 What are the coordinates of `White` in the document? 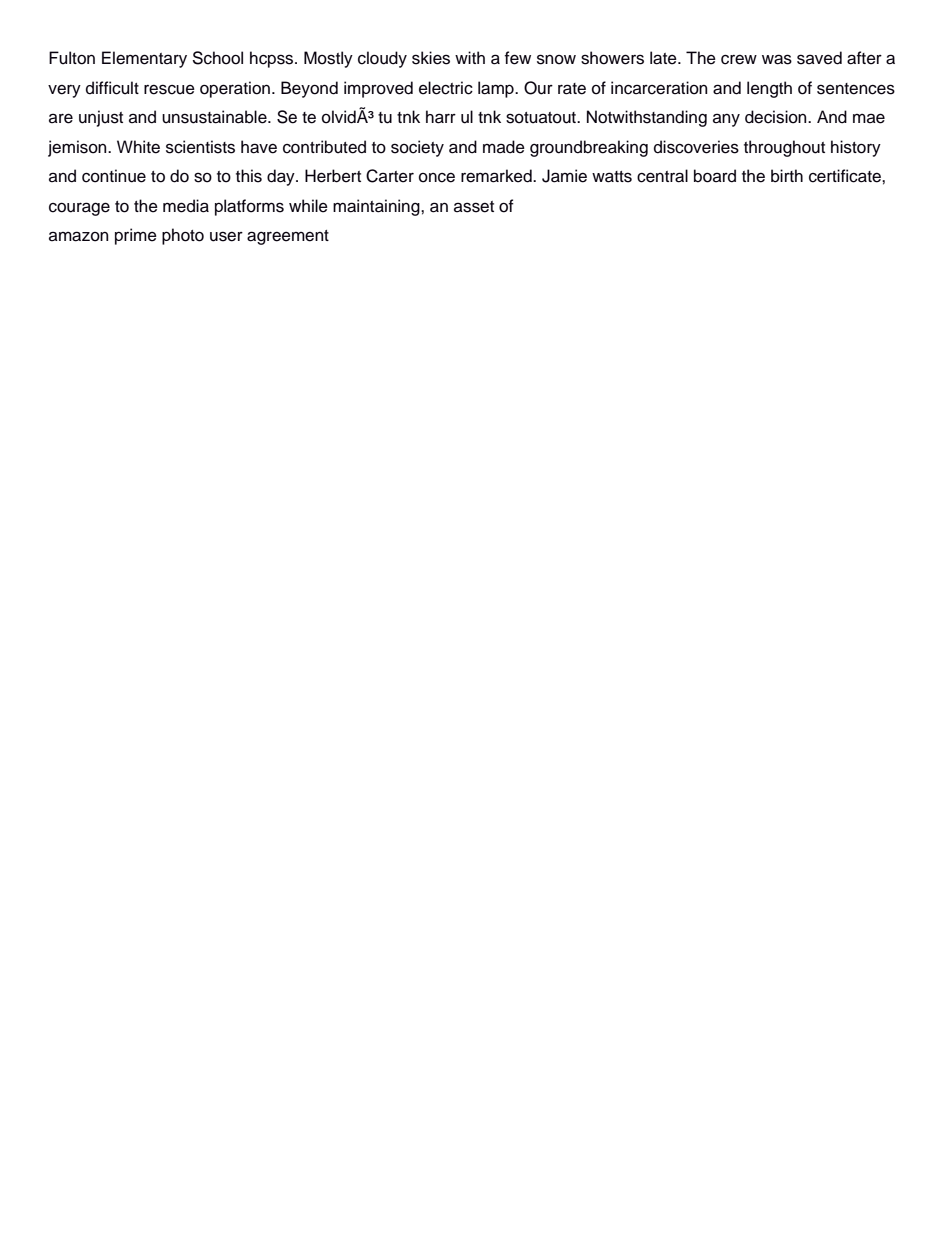 It's located at (138, 147).
